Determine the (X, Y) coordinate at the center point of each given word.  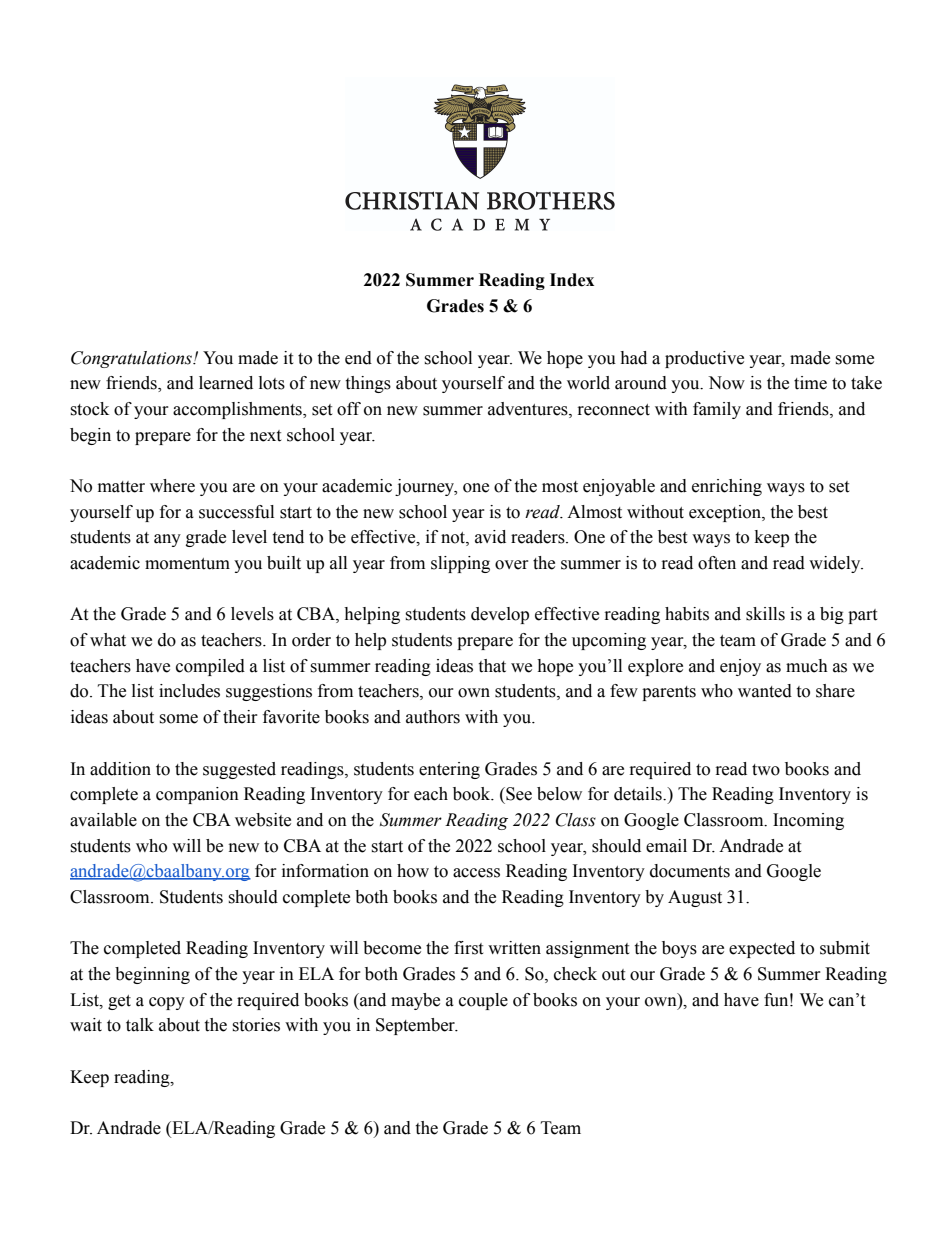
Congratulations (132, 359)
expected (762, 949)
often (717, 563)
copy (167, 1003)
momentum (187, 564)
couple (483, 1001)
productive (704, 359)
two (766, 770)
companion (197, 795)
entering (449, 770)
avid (490, 537)
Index (572, 280)
